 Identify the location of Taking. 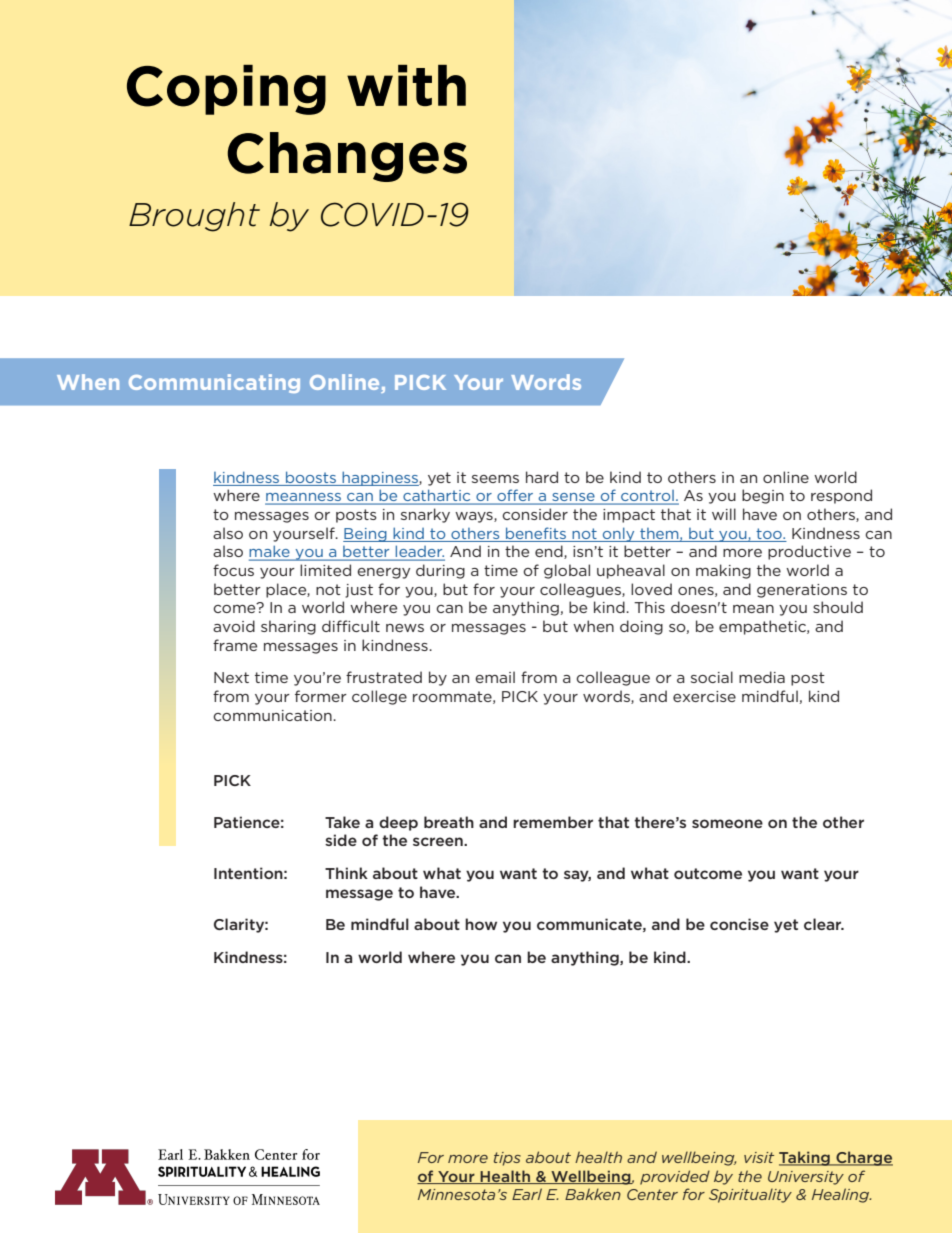
(805, 1158).
